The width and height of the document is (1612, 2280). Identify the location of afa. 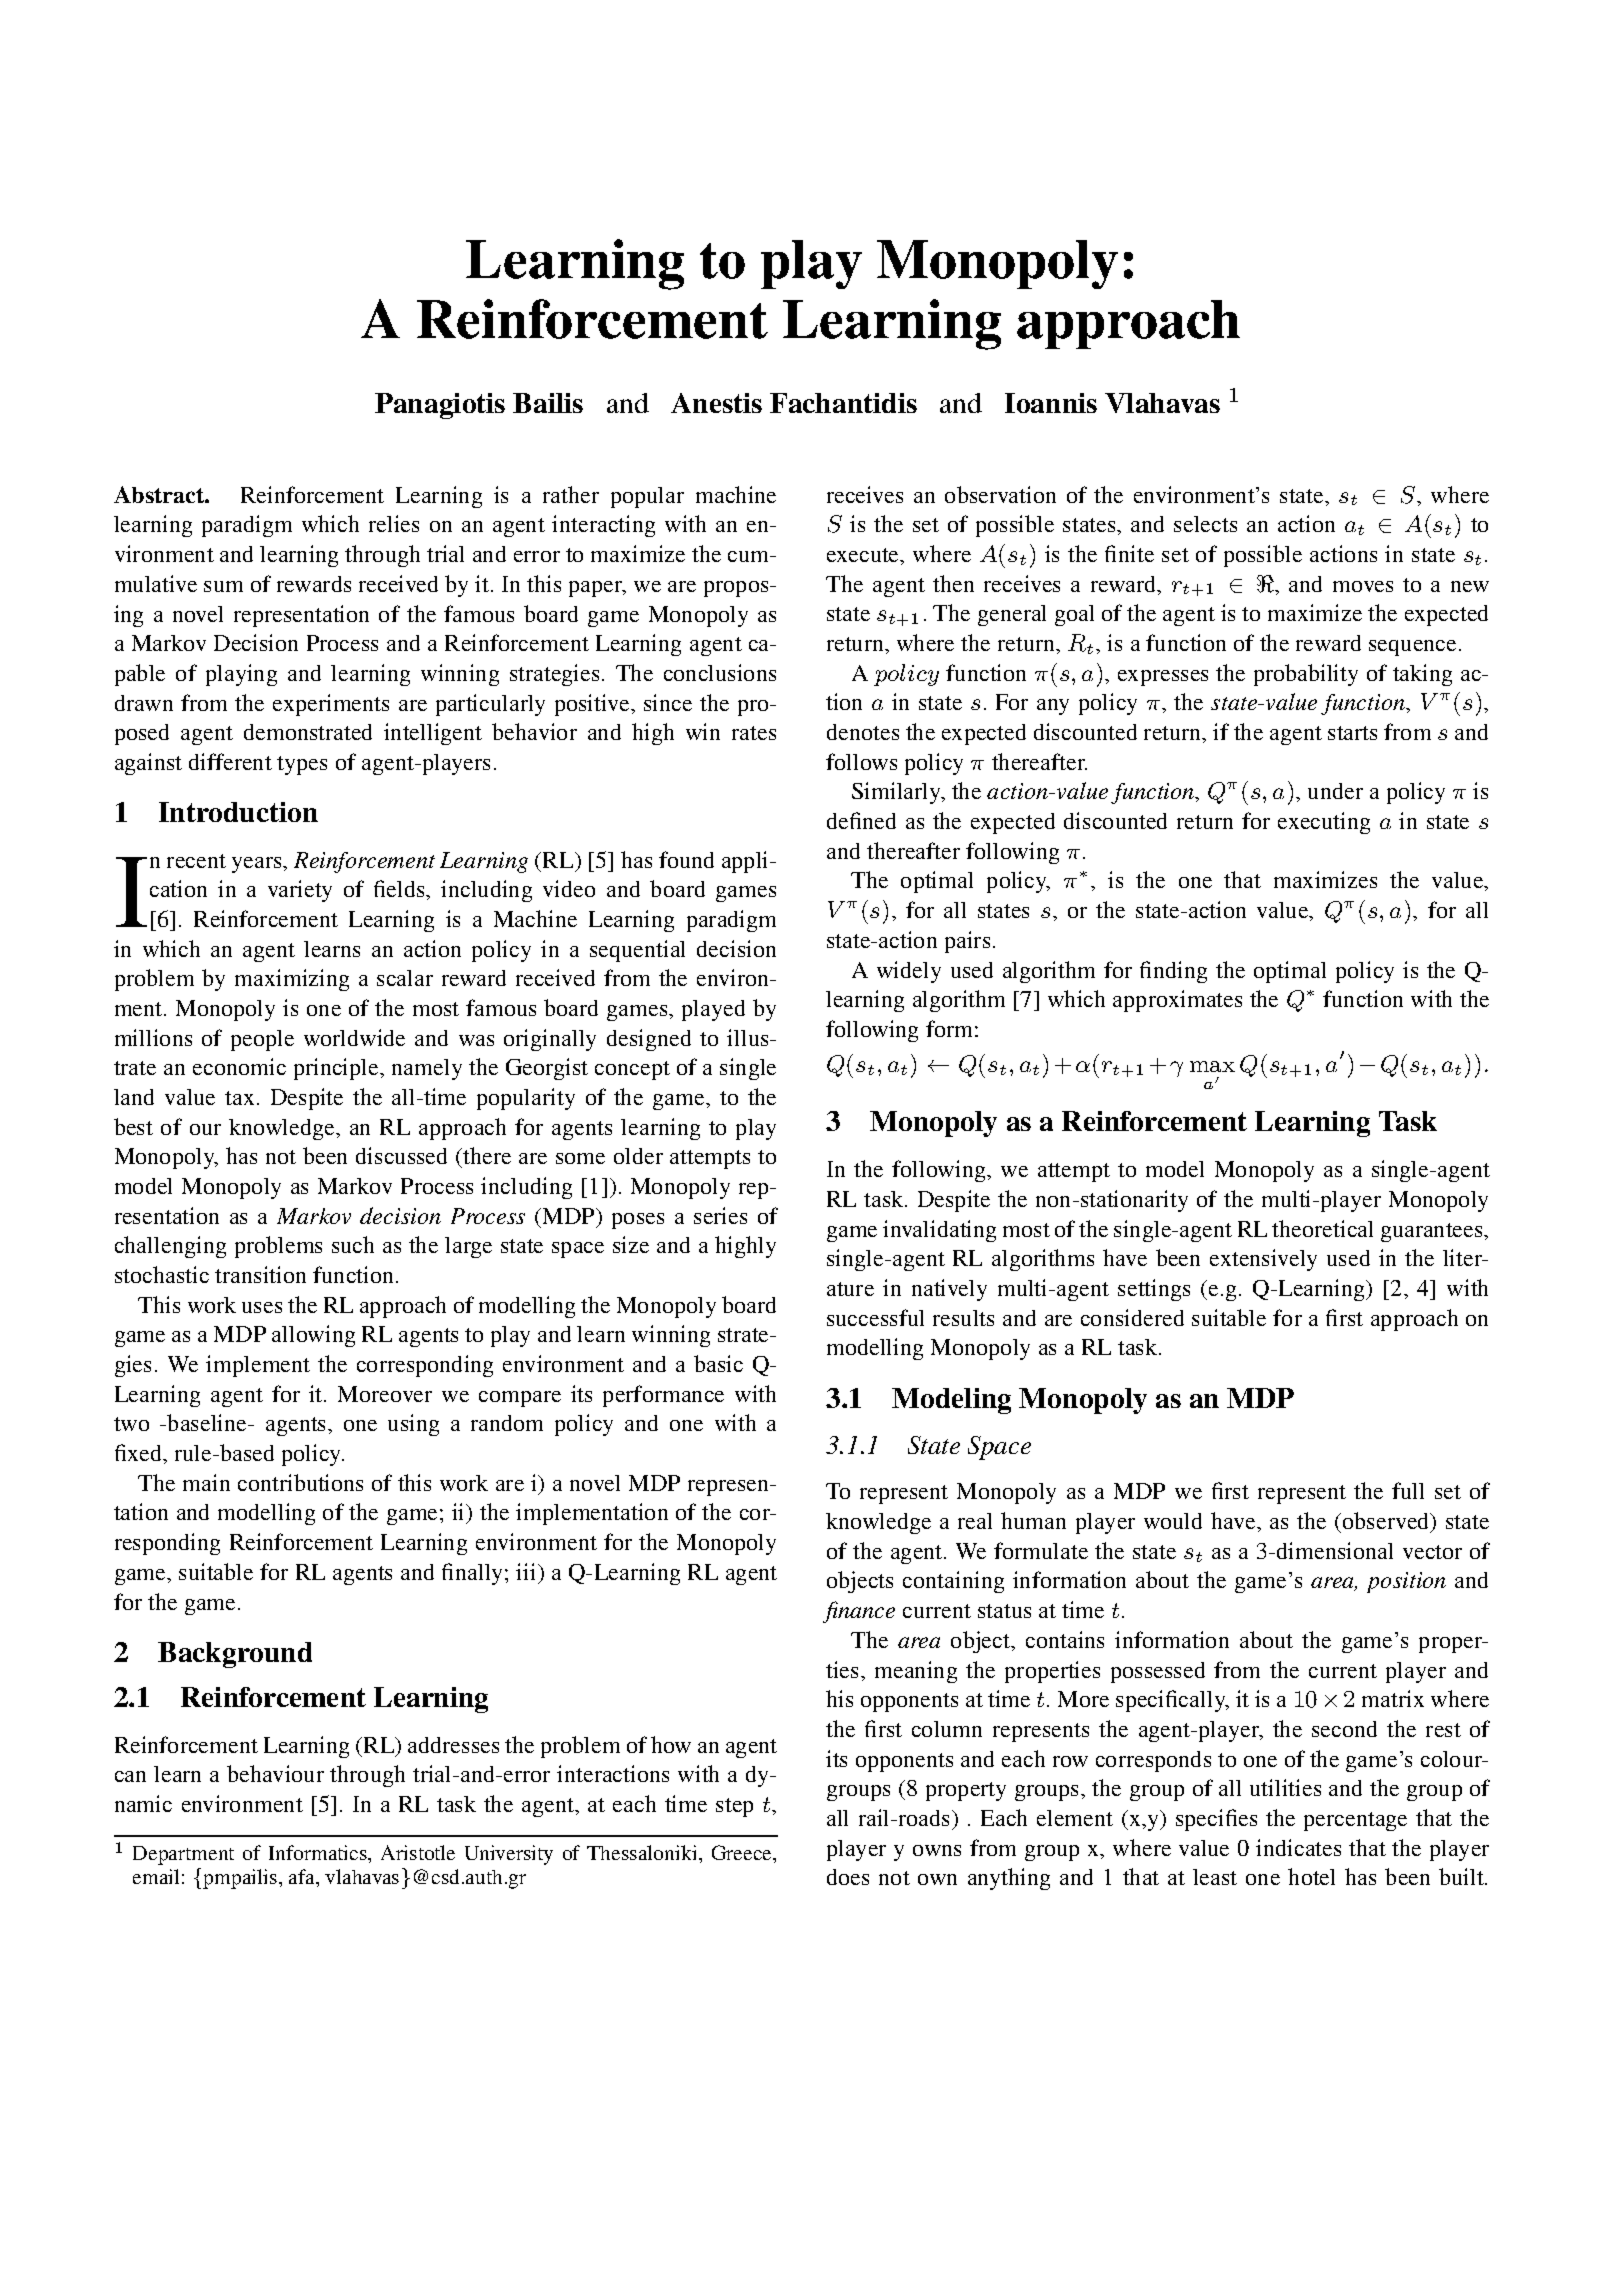
(303, 1876).
